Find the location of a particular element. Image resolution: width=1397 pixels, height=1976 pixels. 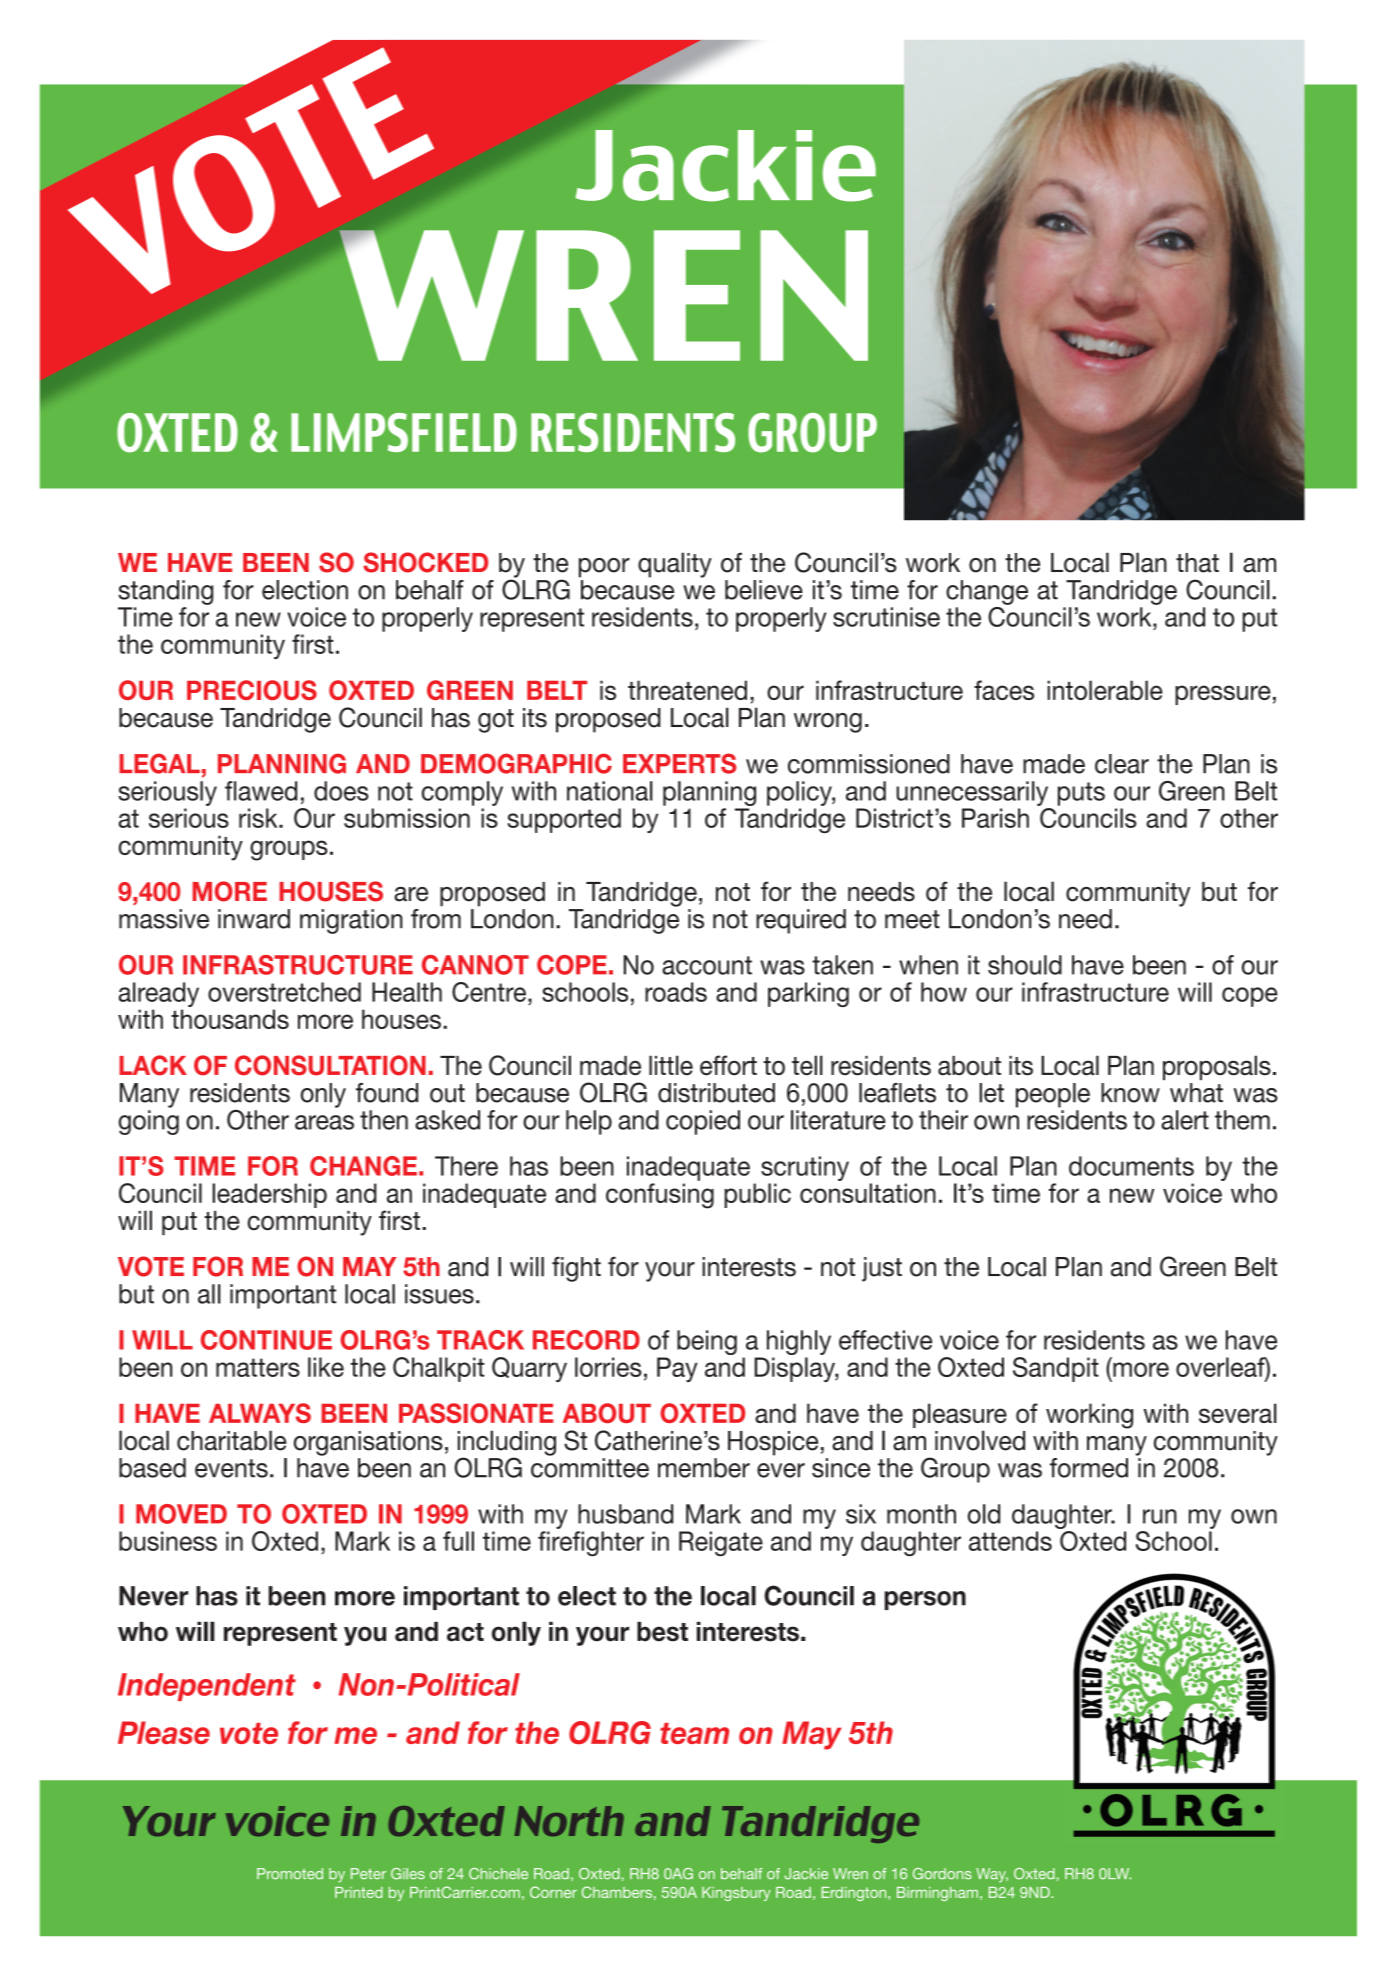

Promoted is located at coordinates (290, 1873).
